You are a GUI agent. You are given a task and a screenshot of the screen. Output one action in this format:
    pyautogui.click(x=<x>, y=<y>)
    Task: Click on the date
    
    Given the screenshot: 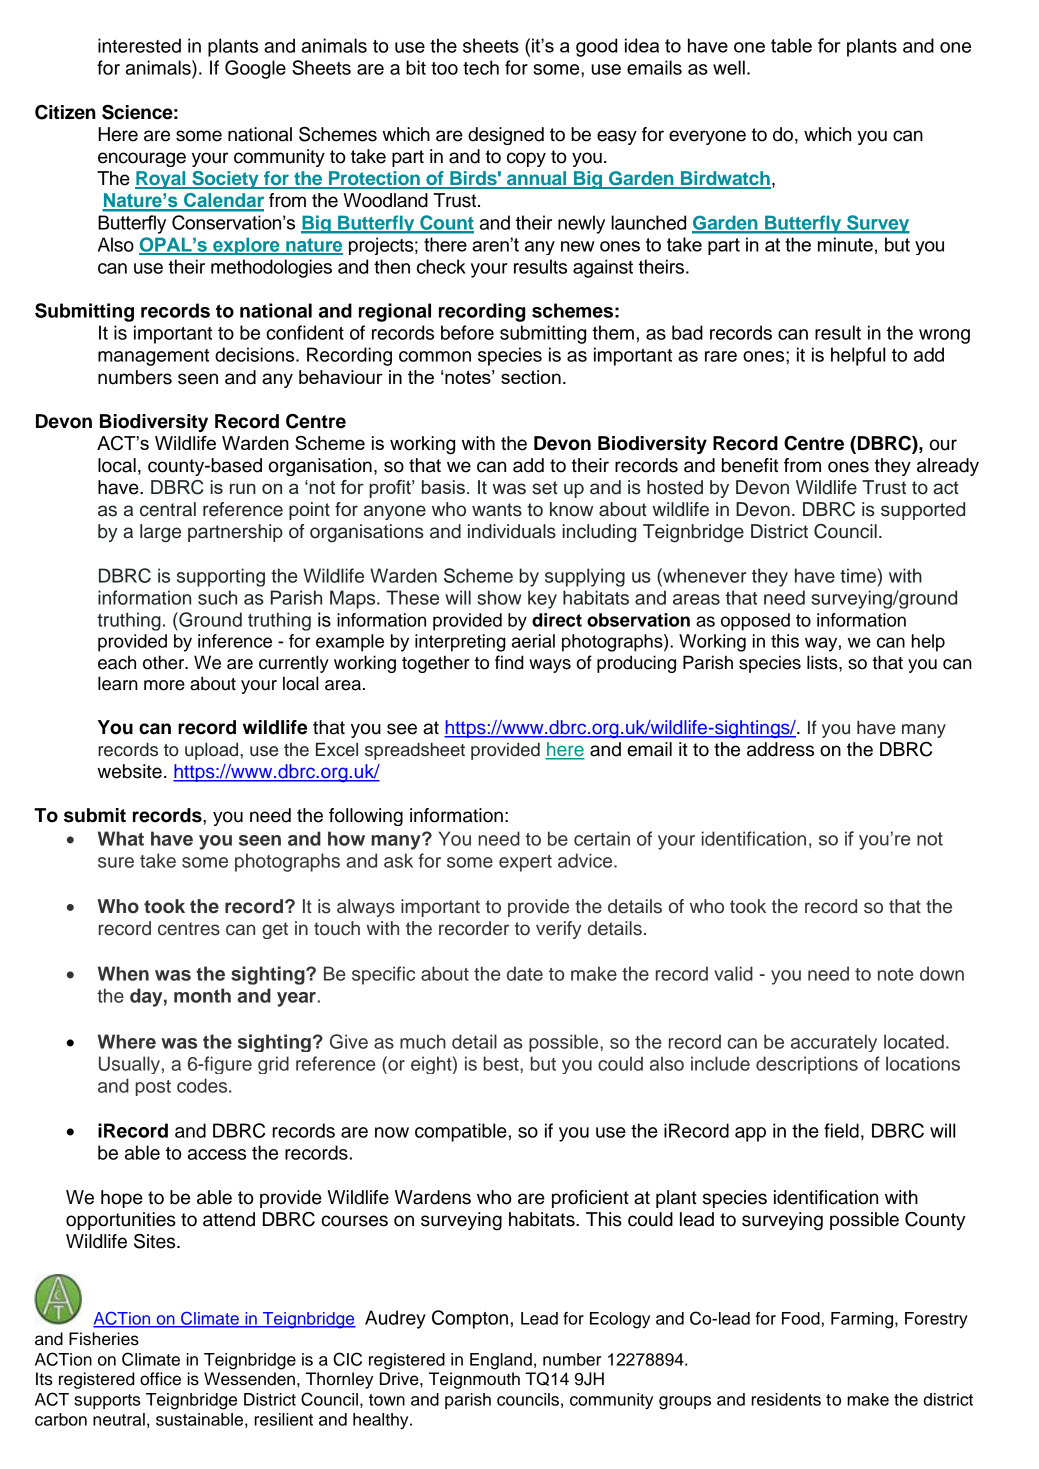 What is the action you would take?
    pyautogui.click(x=525, y=973)
